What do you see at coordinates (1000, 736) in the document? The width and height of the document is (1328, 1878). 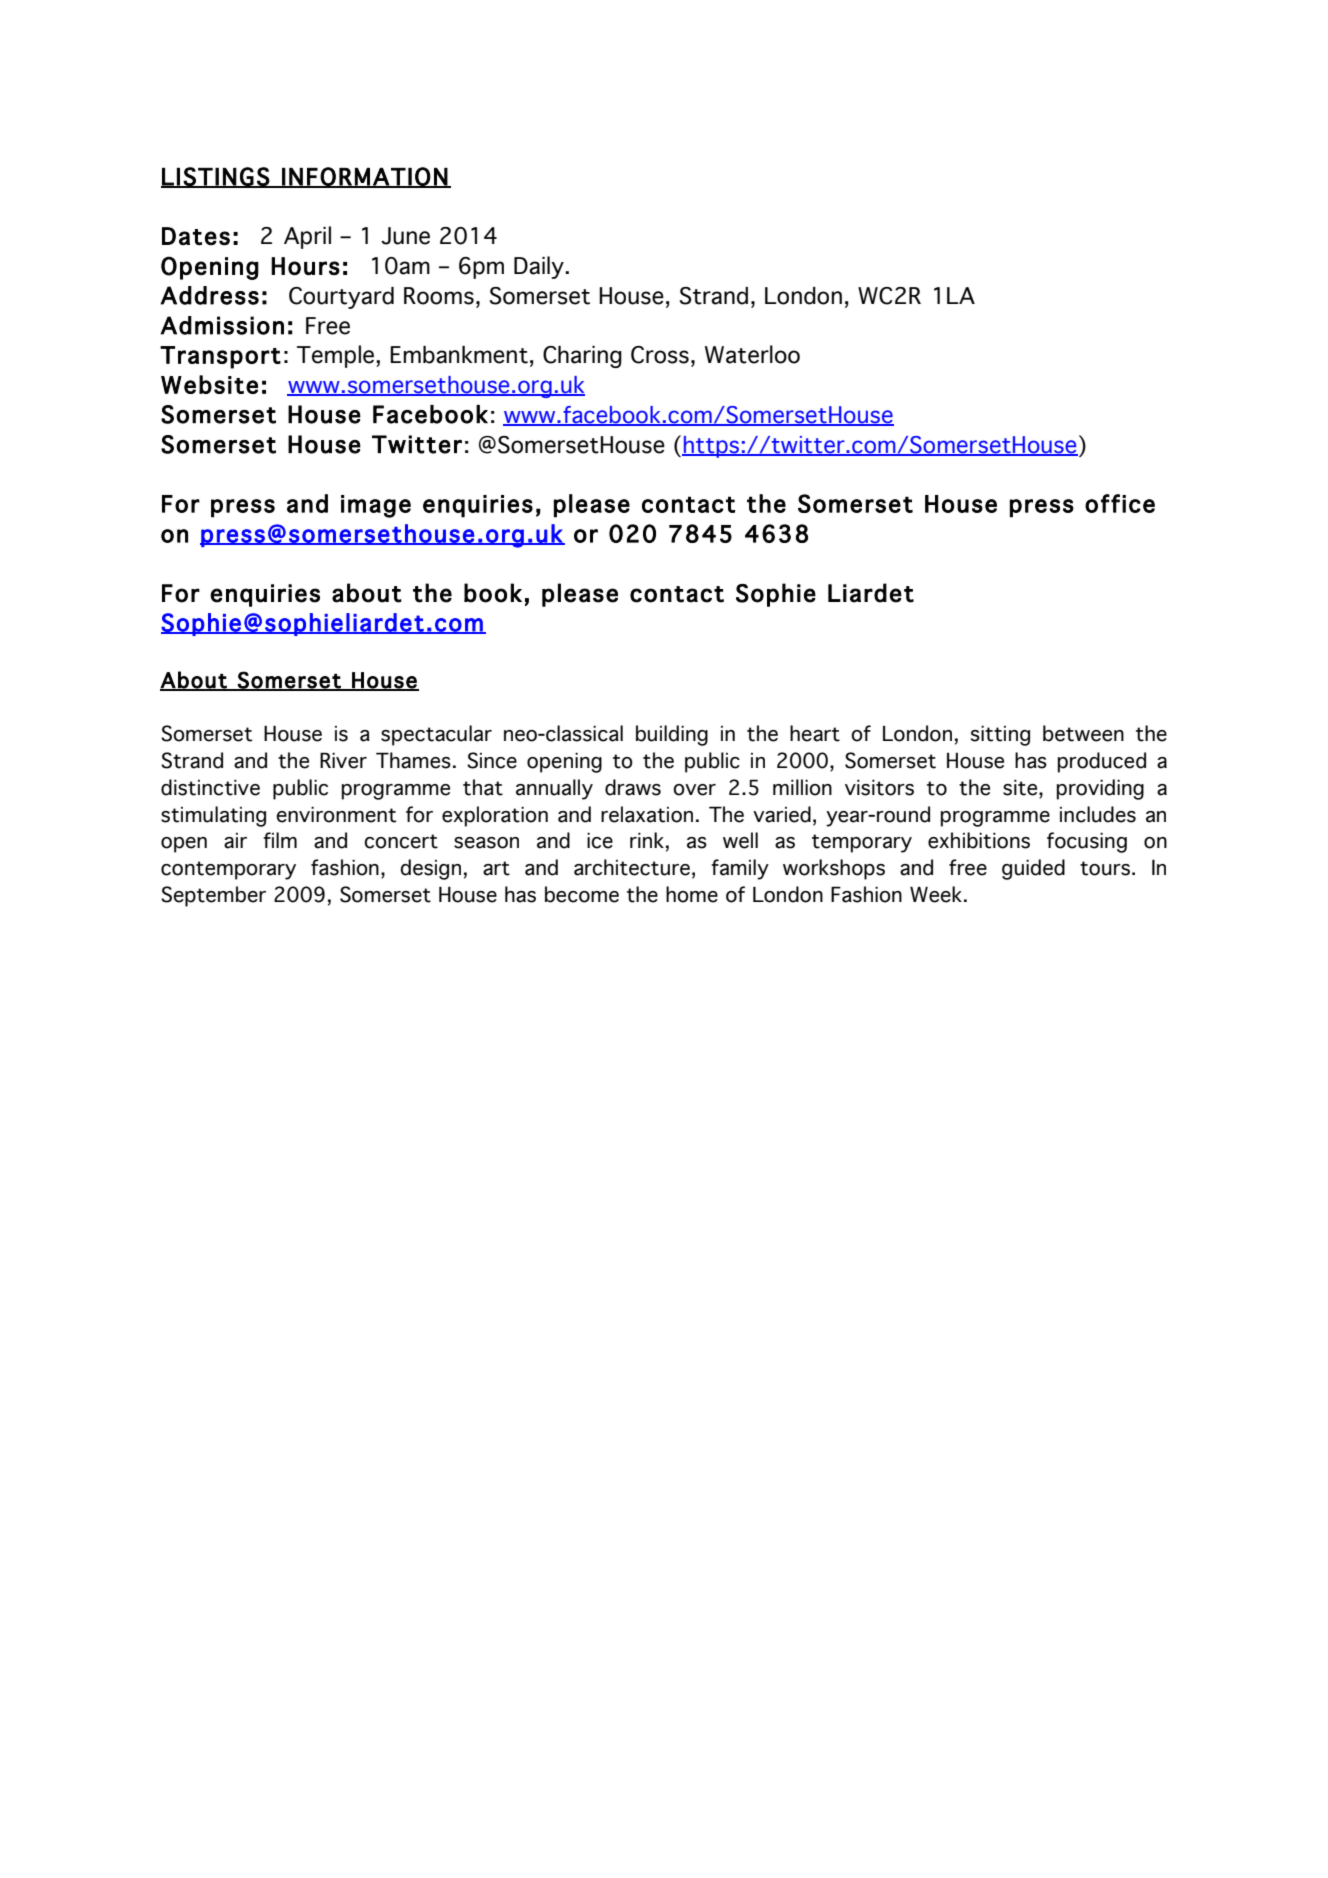 I see `sitting` at bounding box center [1000, 736].
